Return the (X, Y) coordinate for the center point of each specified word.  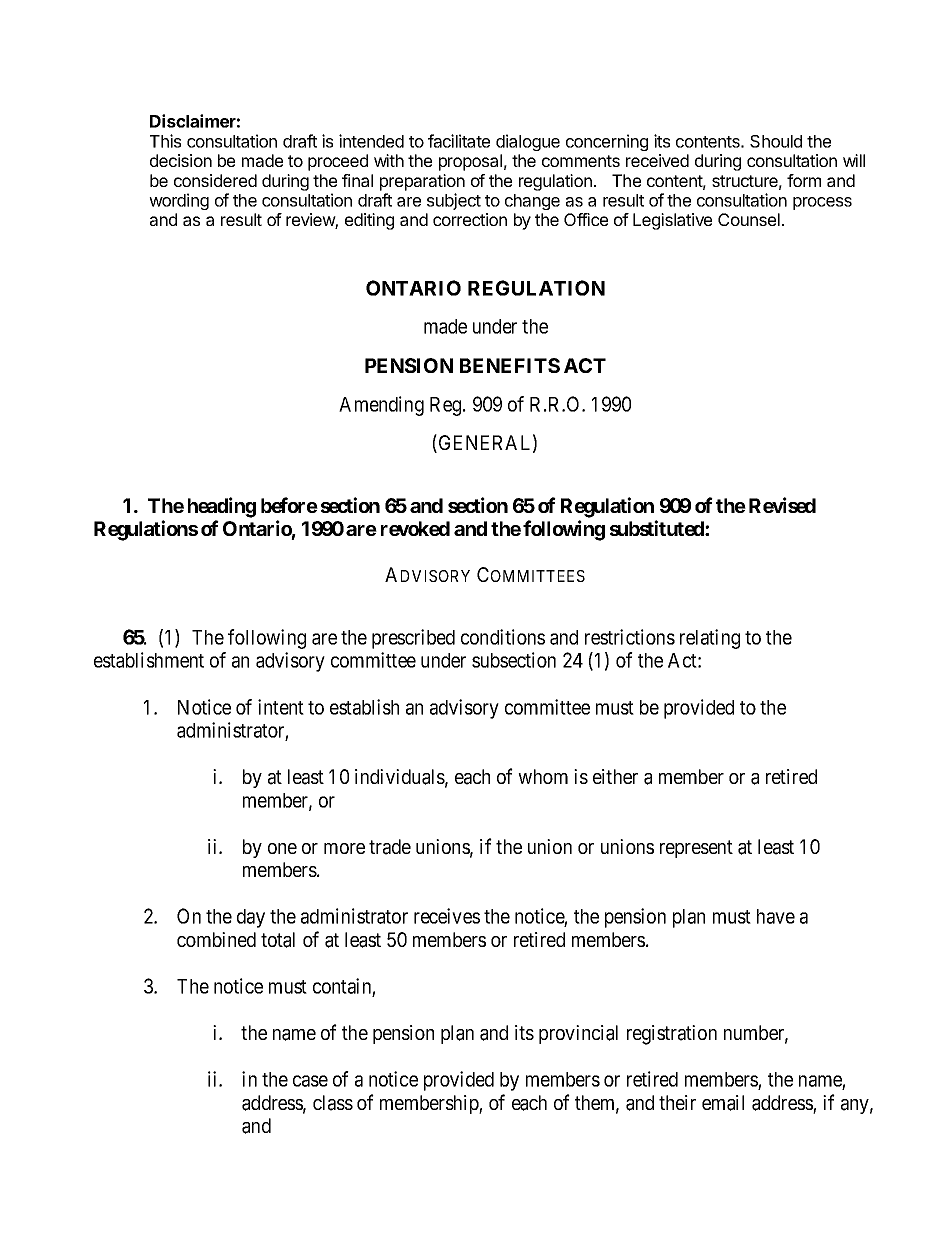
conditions (503, 637)
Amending (381, 406)
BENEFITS (510, 365)
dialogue (528, 142)
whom (543, 776)
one (282, 848)
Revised (782, 505)
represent (696, 849)
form (804, 180)
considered (215, 180)
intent (281, 707)
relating (710, 639)
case (310, 1081)
